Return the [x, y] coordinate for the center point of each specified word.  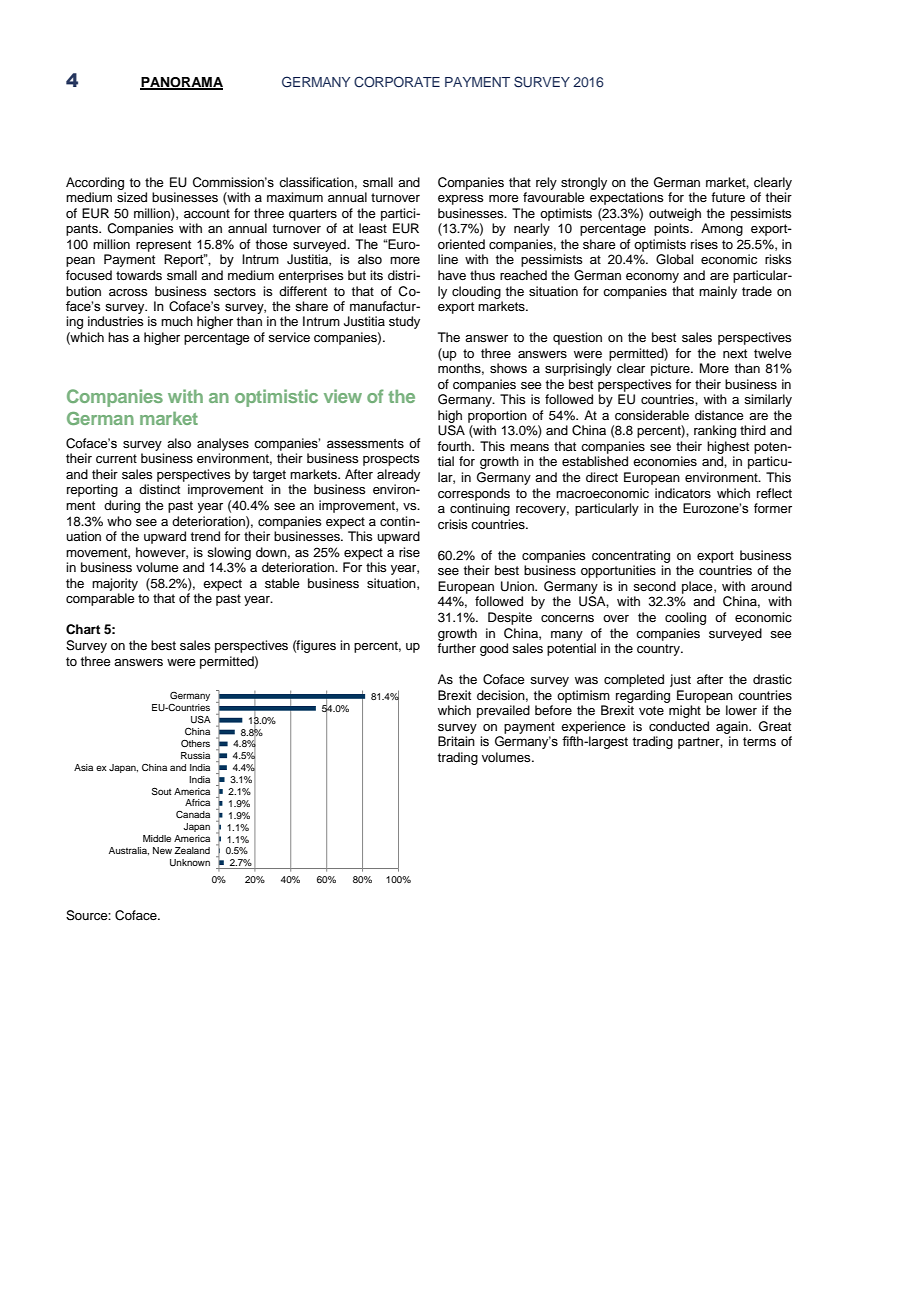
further [456, 648]
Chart [83, 629]
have [452, 275]
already [398, 475]
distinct [159, 489]
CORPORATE [397, 82]
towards [139, 275]
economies [665, 461]
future [728, 197]
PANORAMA [181, 83]
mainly [718, 292]
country [659, 650]
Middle [157, 838]
